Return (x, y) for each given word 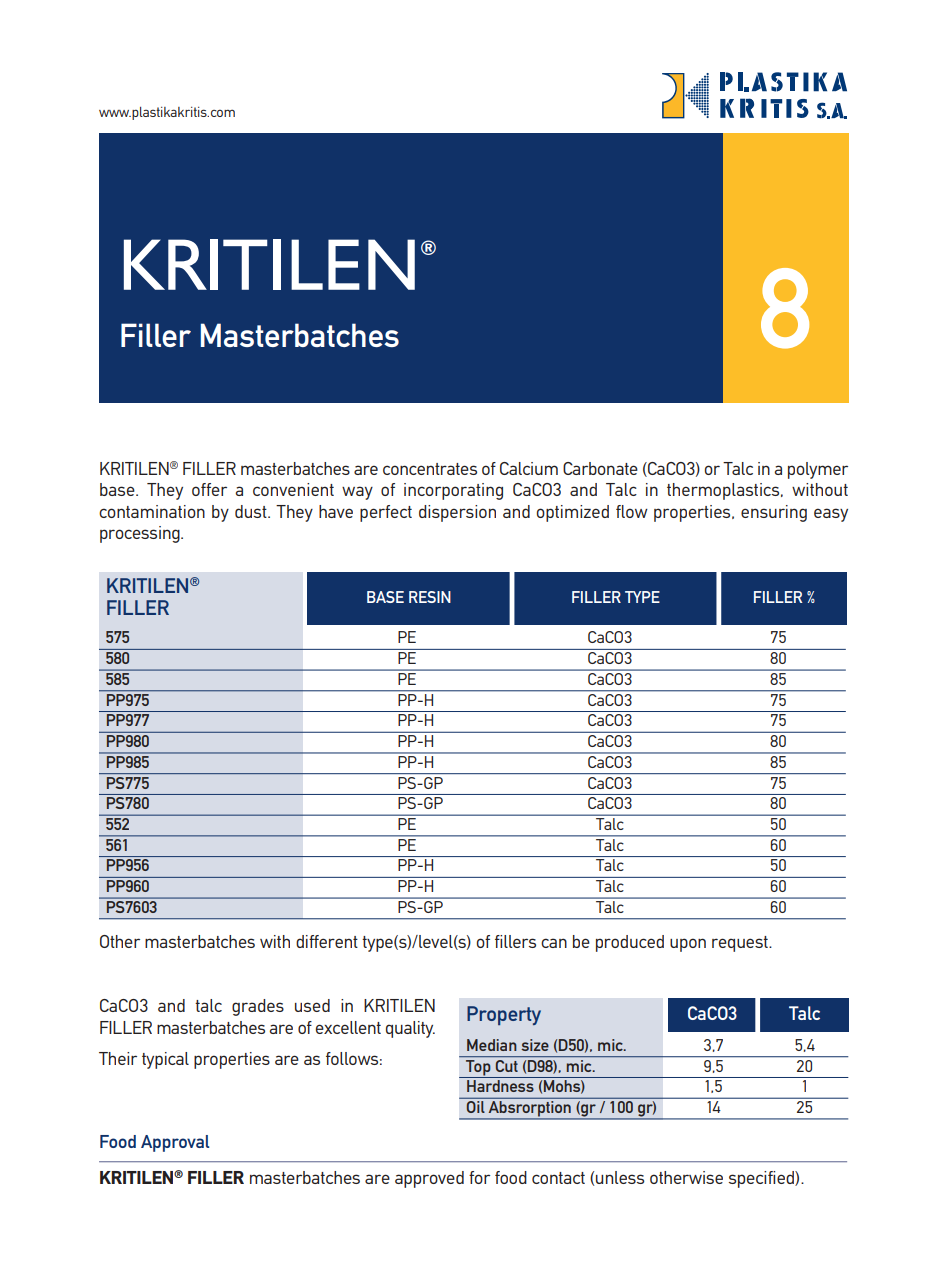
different (327, 941)
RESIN (430, 597)
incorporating (453, 491)
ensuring (774, 513)
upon (688, 945)
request (741, 944)
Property (504, 1015)
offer (209, 489)
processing (141, 534)
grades (258, 1007)
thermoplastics (724, 491)
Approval (175, 1143)
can (554, 943)
